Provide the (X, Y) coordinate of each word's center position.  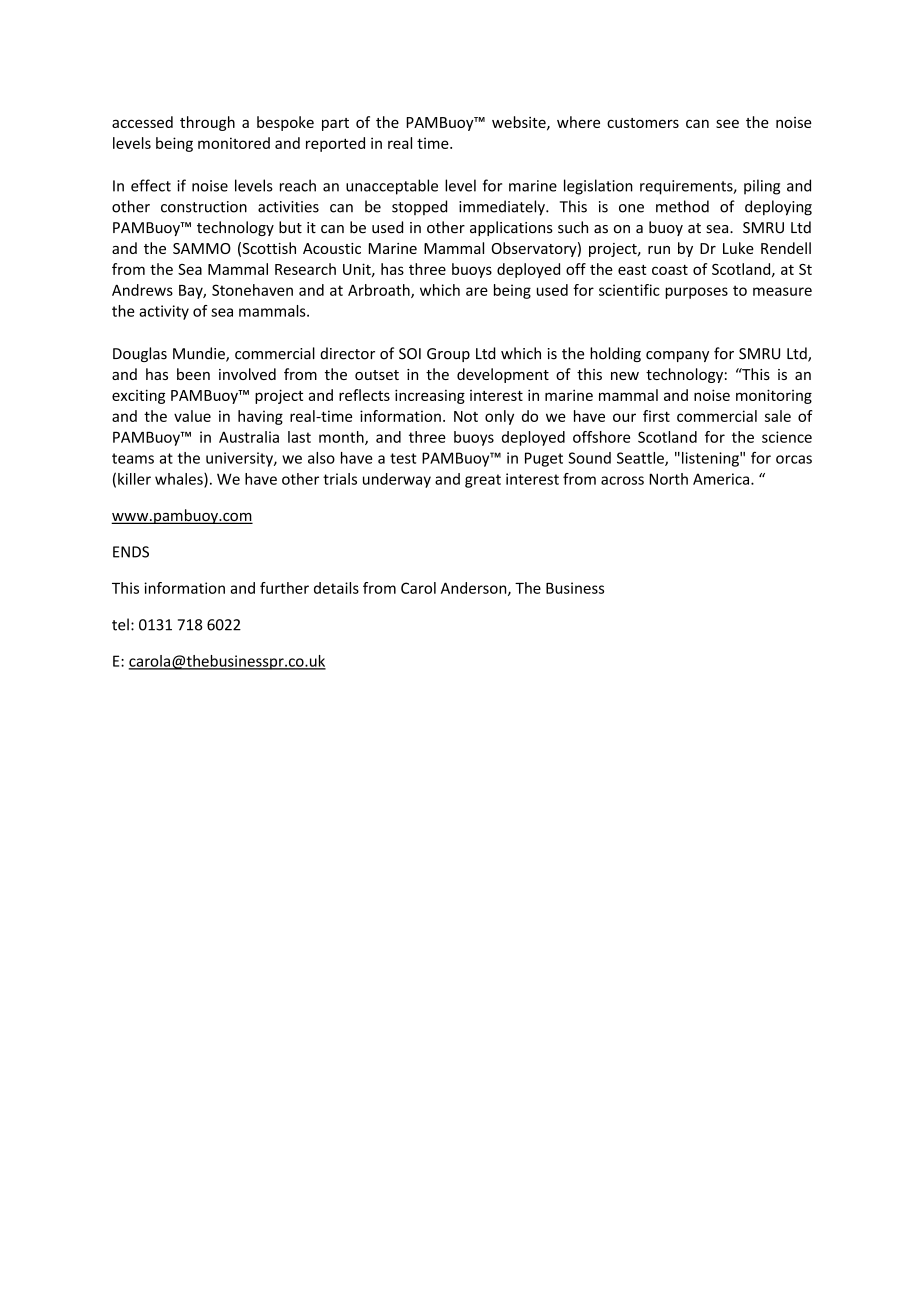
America (722, 479)
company (677, 356)
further (284, 588)
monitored (234, 143)
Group (448, 355)
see (727, 123)
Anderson (475, 589)
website (520, 123)
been (193, 374)
